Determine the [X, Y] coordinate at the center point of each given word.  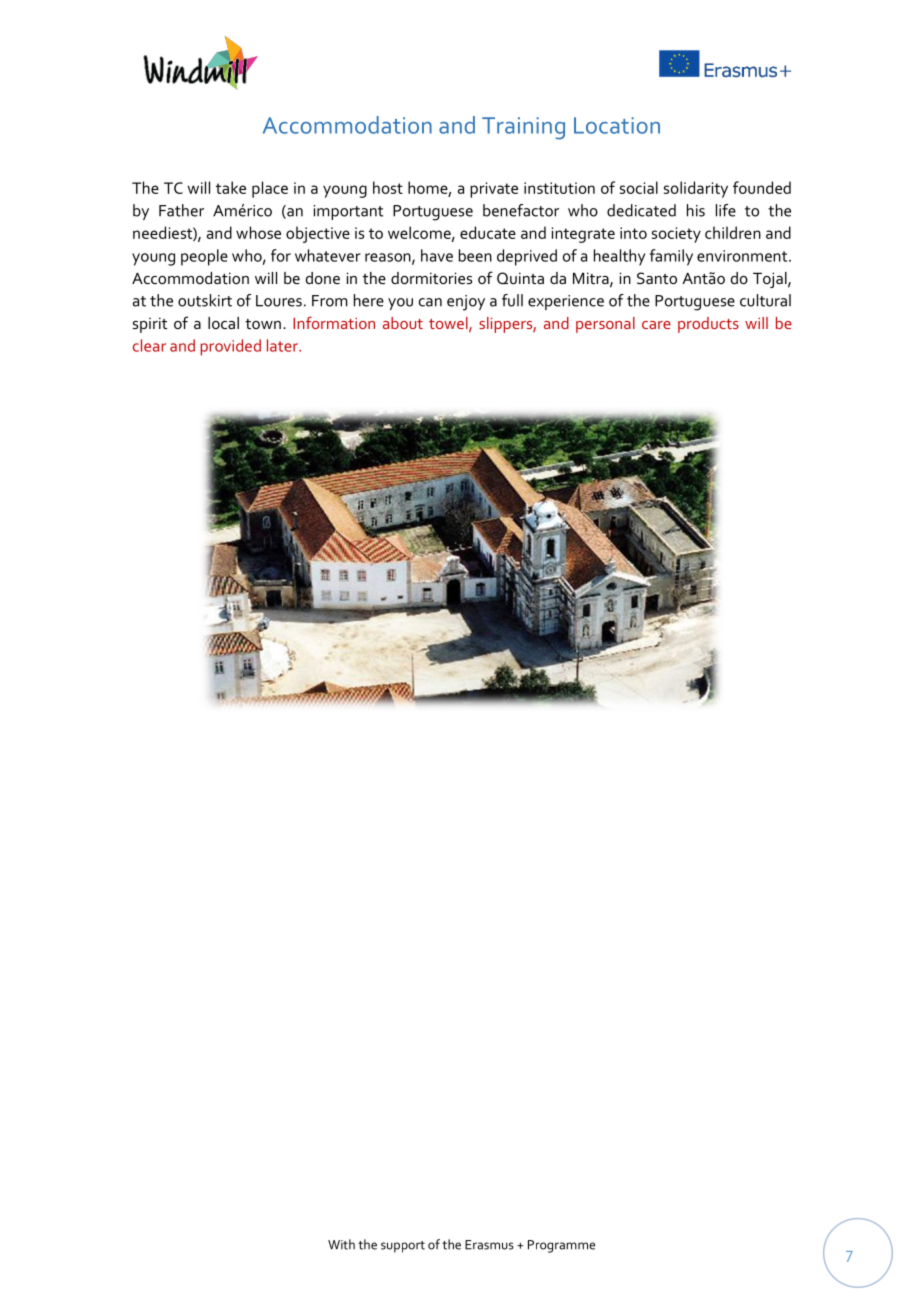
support [403, 1247]
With [341, 1244]
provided [231, 347]
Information [334, 322]
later [283, 345]
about [403, 323]
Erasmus [489, 1245]
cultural [765, 300]
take [231, 187]
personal [605, 325]
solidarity [696, 189]
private [494, 190]
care [656, 325]
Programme [561, 1246]
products [708, 325]
